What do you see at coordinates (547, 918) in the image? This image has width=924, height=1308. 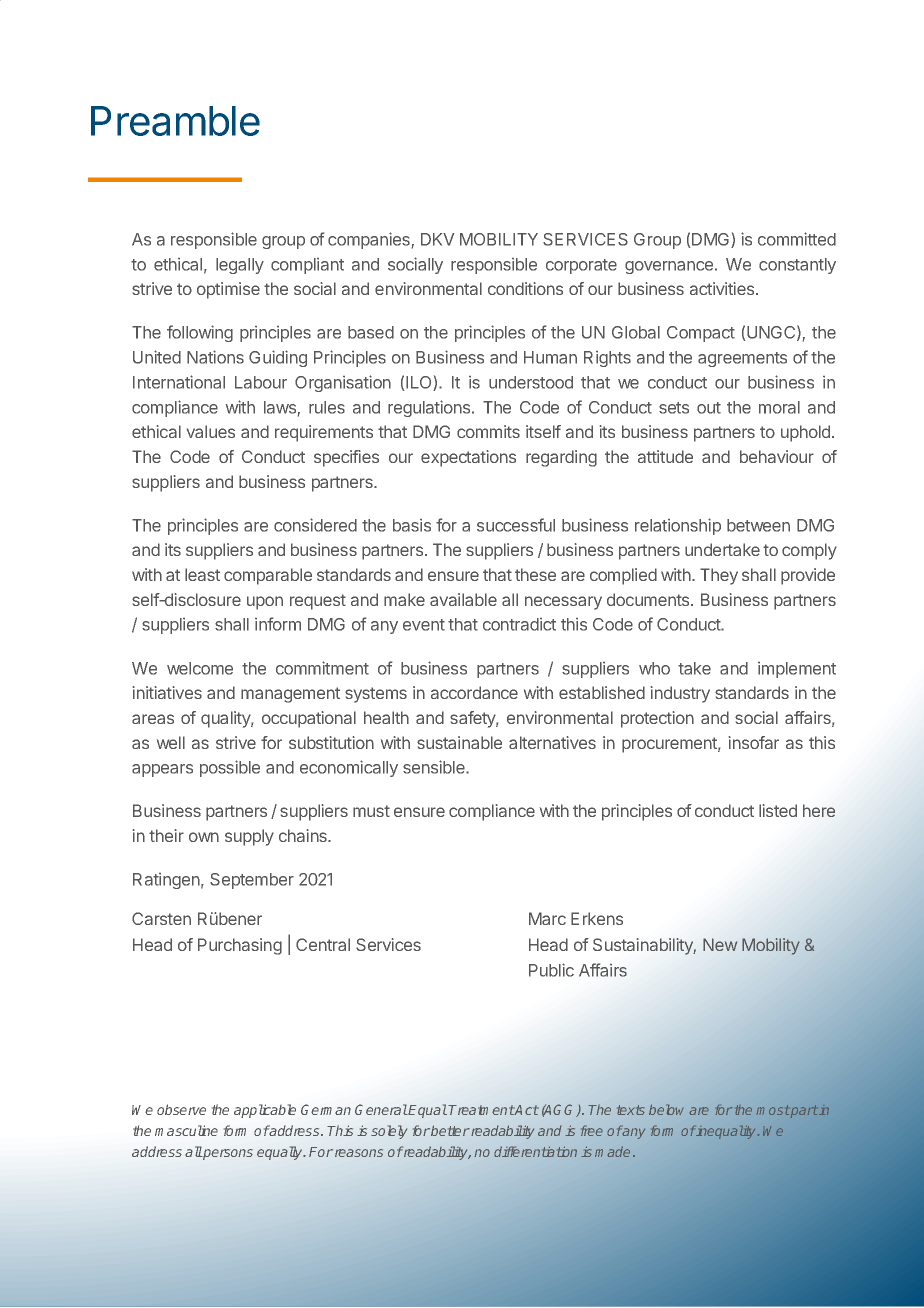 I see `Marc` at bounding box center [547, 918].
